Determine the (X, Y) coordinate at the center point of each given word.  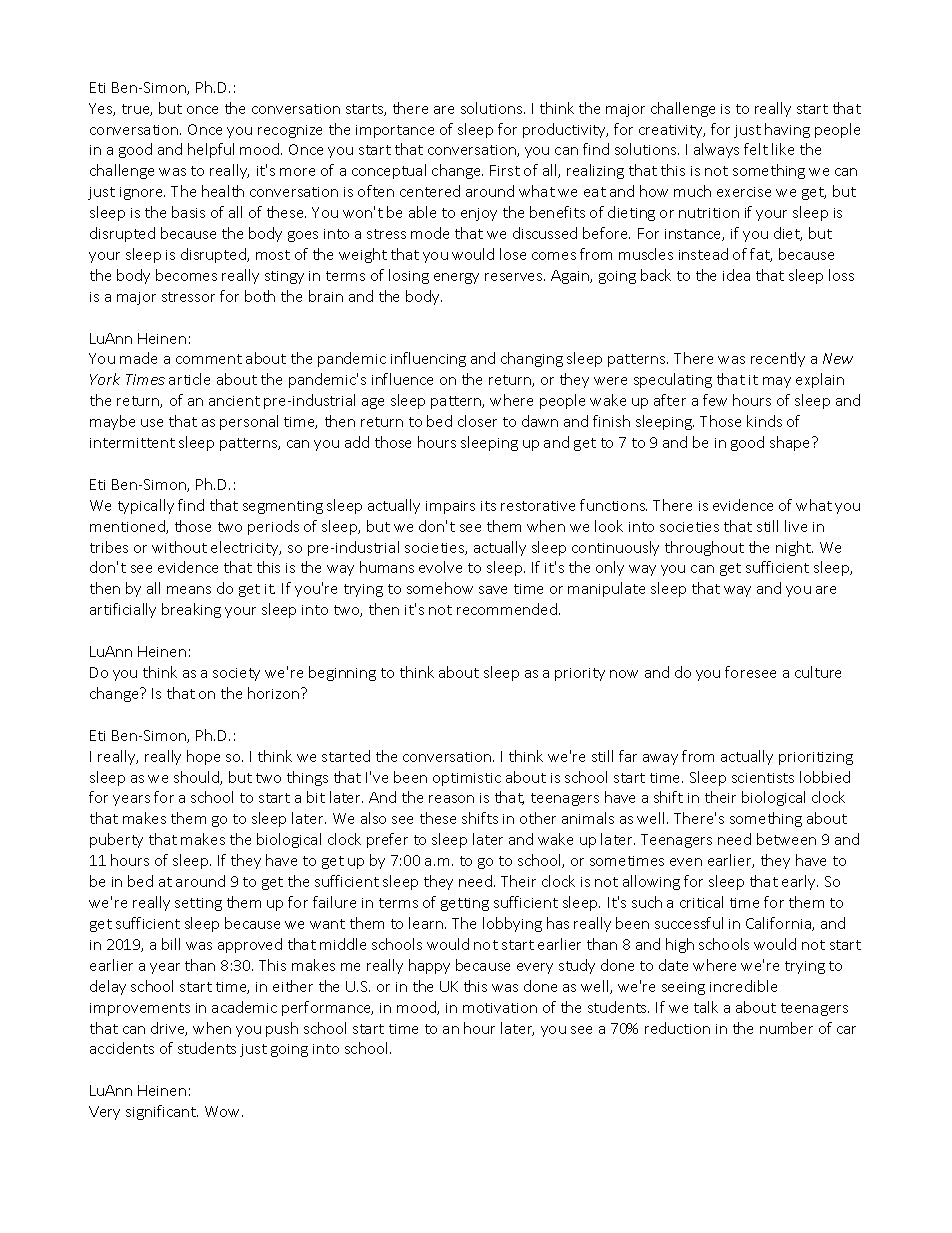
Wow (224, 1111)
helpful (211, 150)
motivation (500, 1008)
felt (756, 149)
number (786, 1028)
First (505, 170)
